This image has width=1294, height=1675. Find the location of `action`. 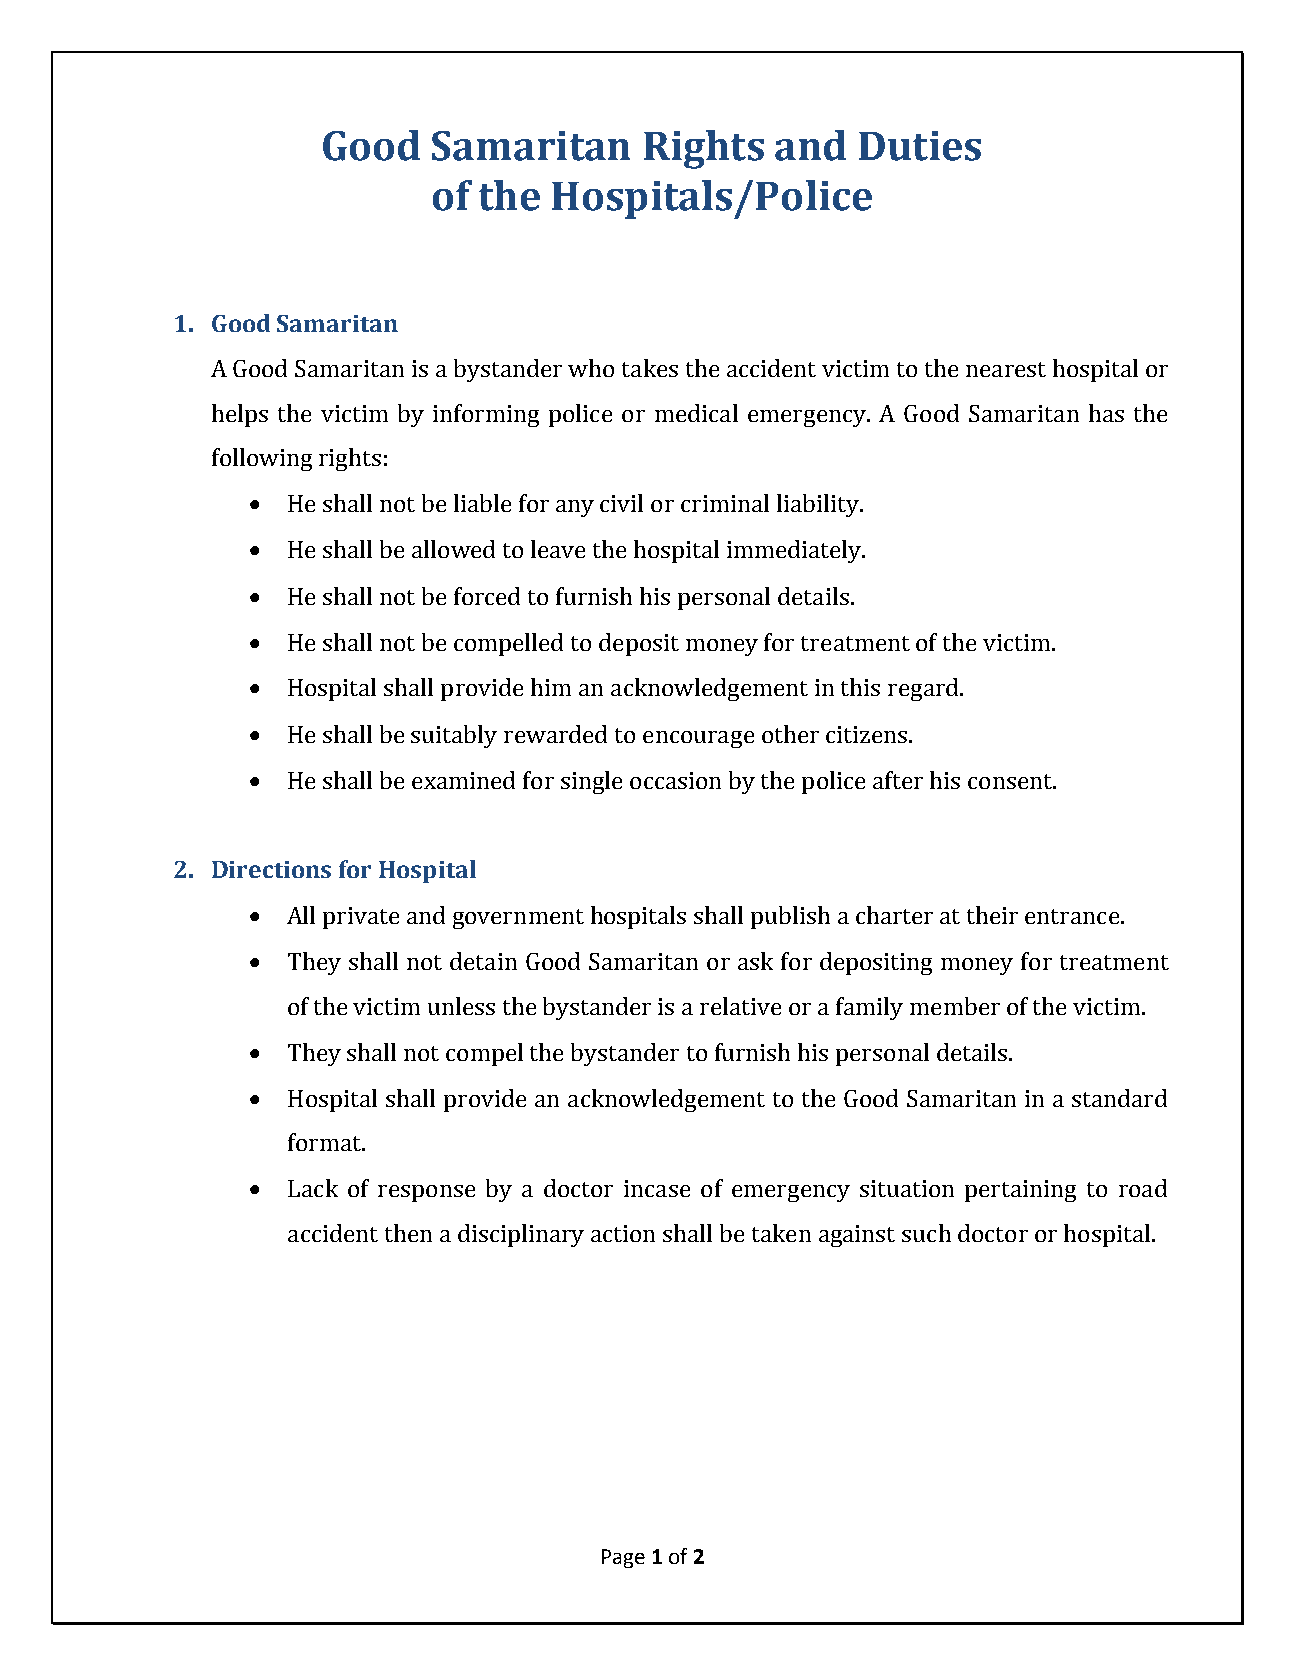

action is located at coordinates (623, 1233).
